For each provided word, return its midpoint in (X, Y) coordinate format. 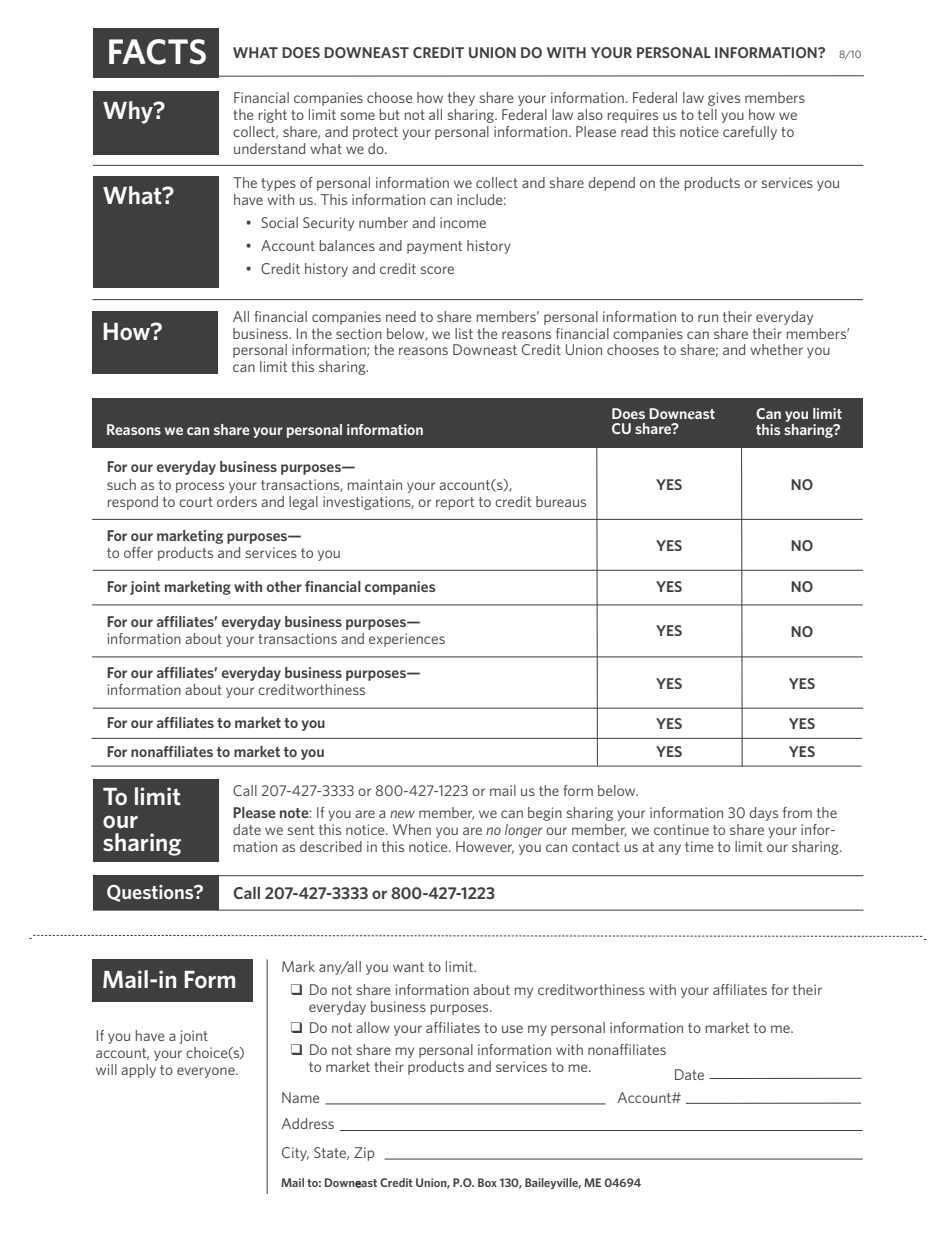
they (461, 99)
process (200, 487)
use (512, 1029)
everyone (207, 1072)
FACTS (157, 52)
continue (681, 829)
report (455, 503)
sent (301, 830)
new (402, 814)
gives (724, 99)
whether (776, 349)
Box (487, 1182)
